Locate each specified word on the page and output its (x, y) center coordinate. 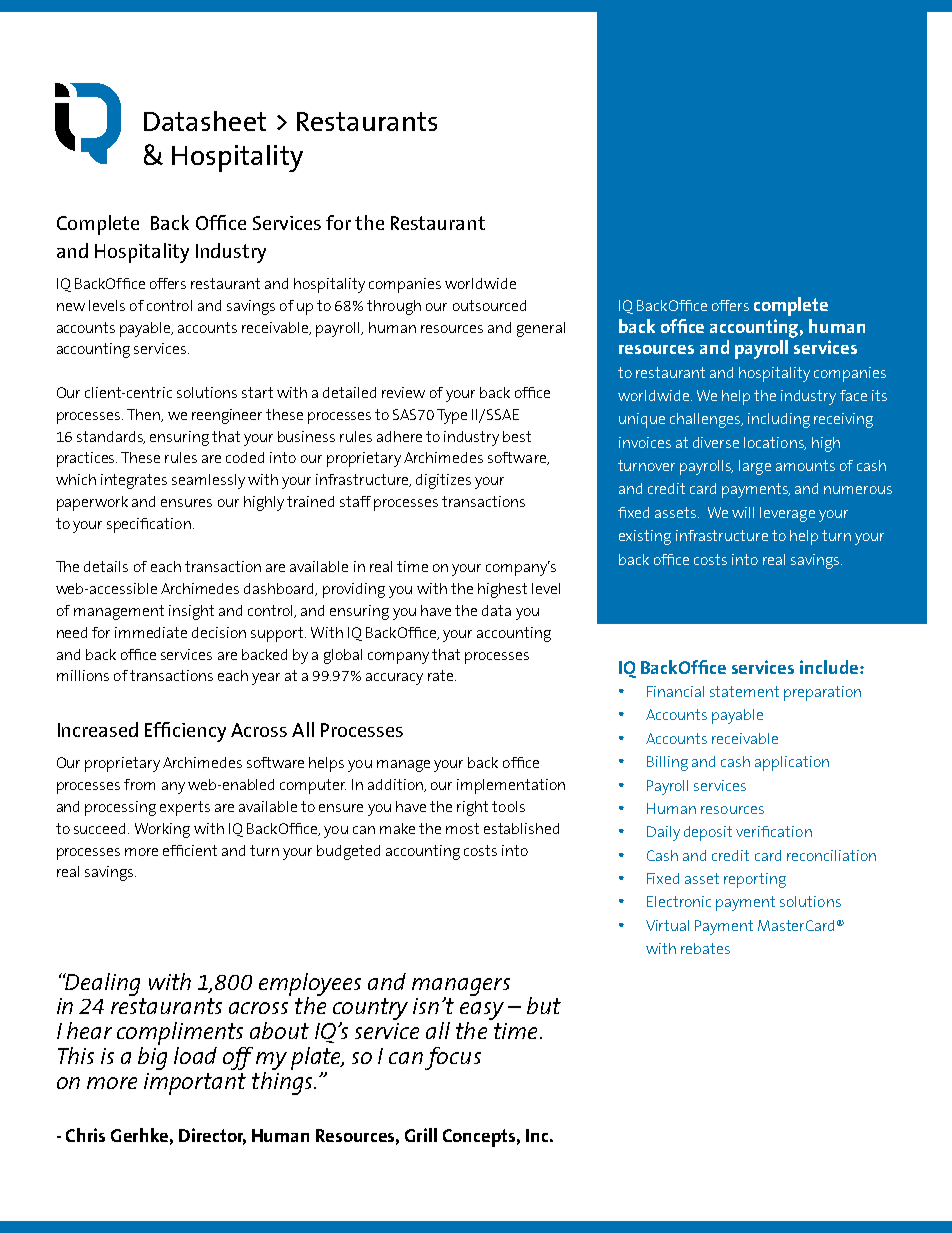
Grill (421, 1135)
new (71, 307)
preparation (822, 693)
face (853, 395)
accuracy (394, 679)
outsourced (489, 305)
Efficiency (185, 732)
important (195, 1084)
